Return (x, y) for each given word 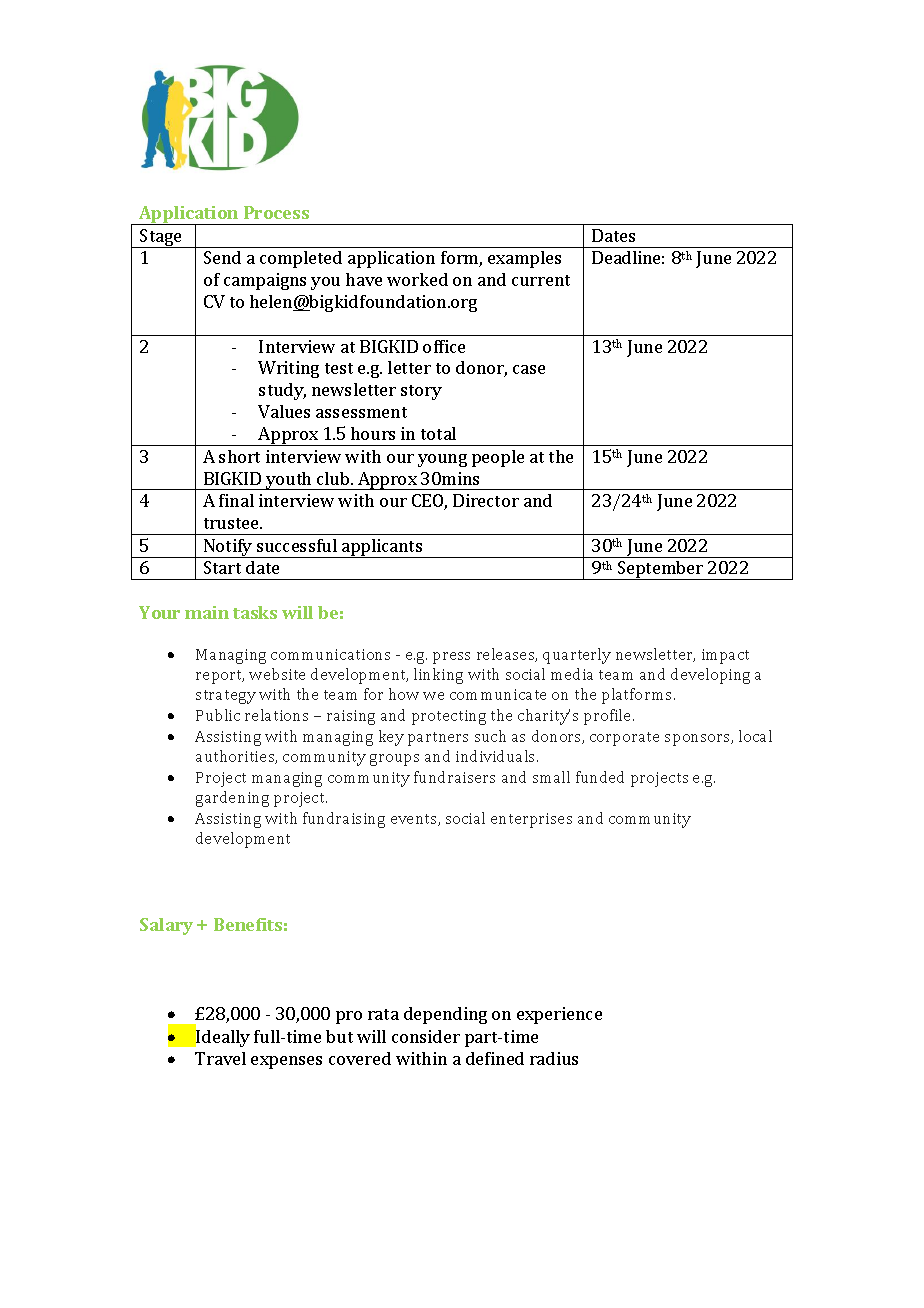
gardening (232, 799)
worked (417, 279)
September (661, 570)
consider (426, 1036)
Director (486, 500)
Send (222, 257)
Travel (220, 1058)
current (541, 280)
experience (559, 1015)
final (236, 500)
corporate (624, 739)
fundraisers (454, 777)
